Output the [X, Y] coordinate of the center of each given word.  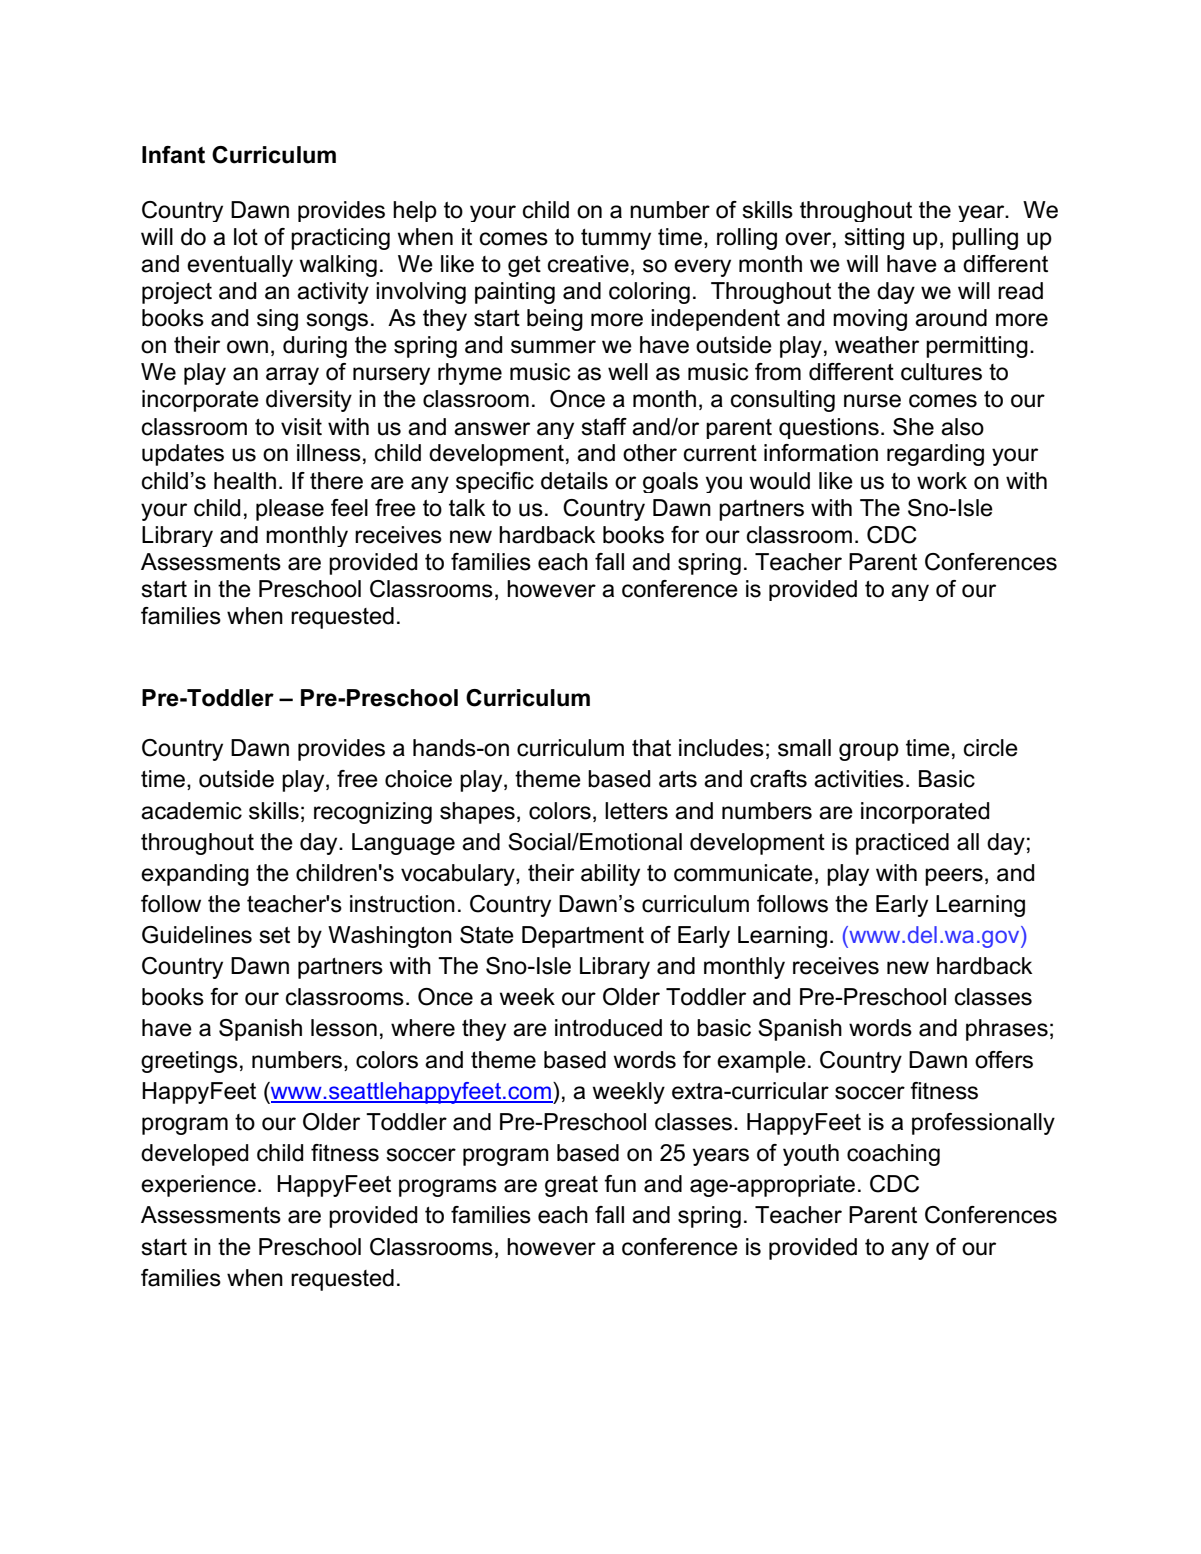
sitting [874, 239]
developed [194, 1155]
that [651, 748]
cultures [941, 372]
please [290, 510]
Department [583, 937]
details [574, 481]
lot [246, 237]
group [869, 752]
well [628, 372]
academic [191, 811]
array [292, 376]
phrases [1007, 1030]
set [274, 935]
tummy [616, 239]
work [942, 481]
